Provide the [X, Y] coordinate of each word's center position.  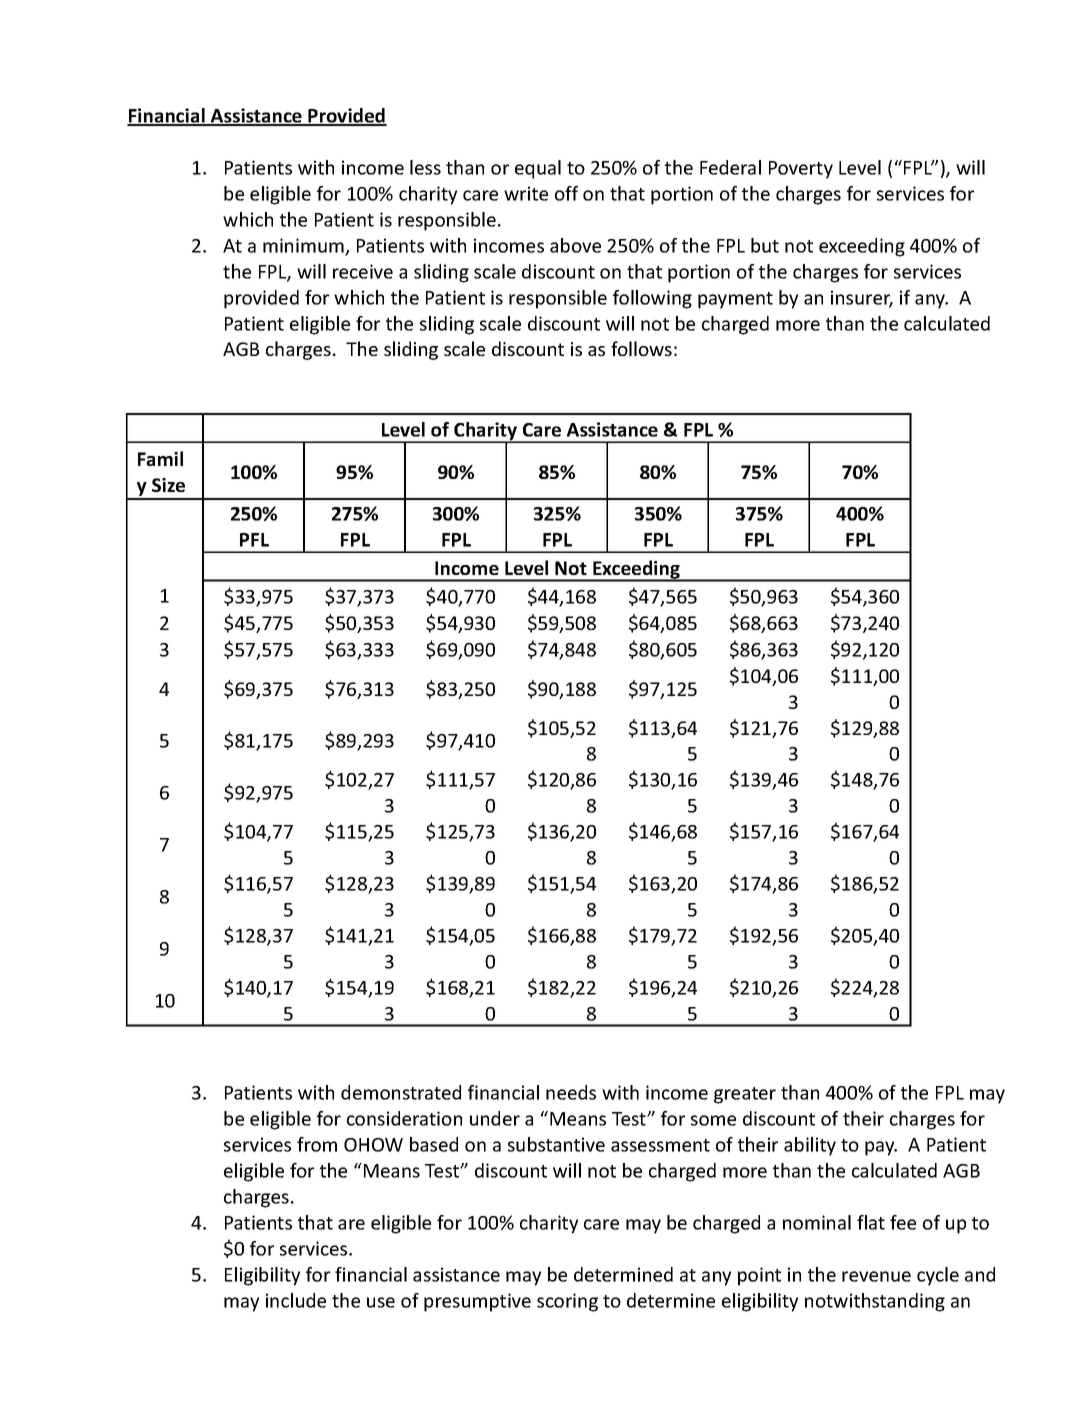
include [296, 1300]
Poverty [801, 170]
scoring [567, 1302]
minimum [304, 246]
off [566, 193]
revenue [876, 1276]
